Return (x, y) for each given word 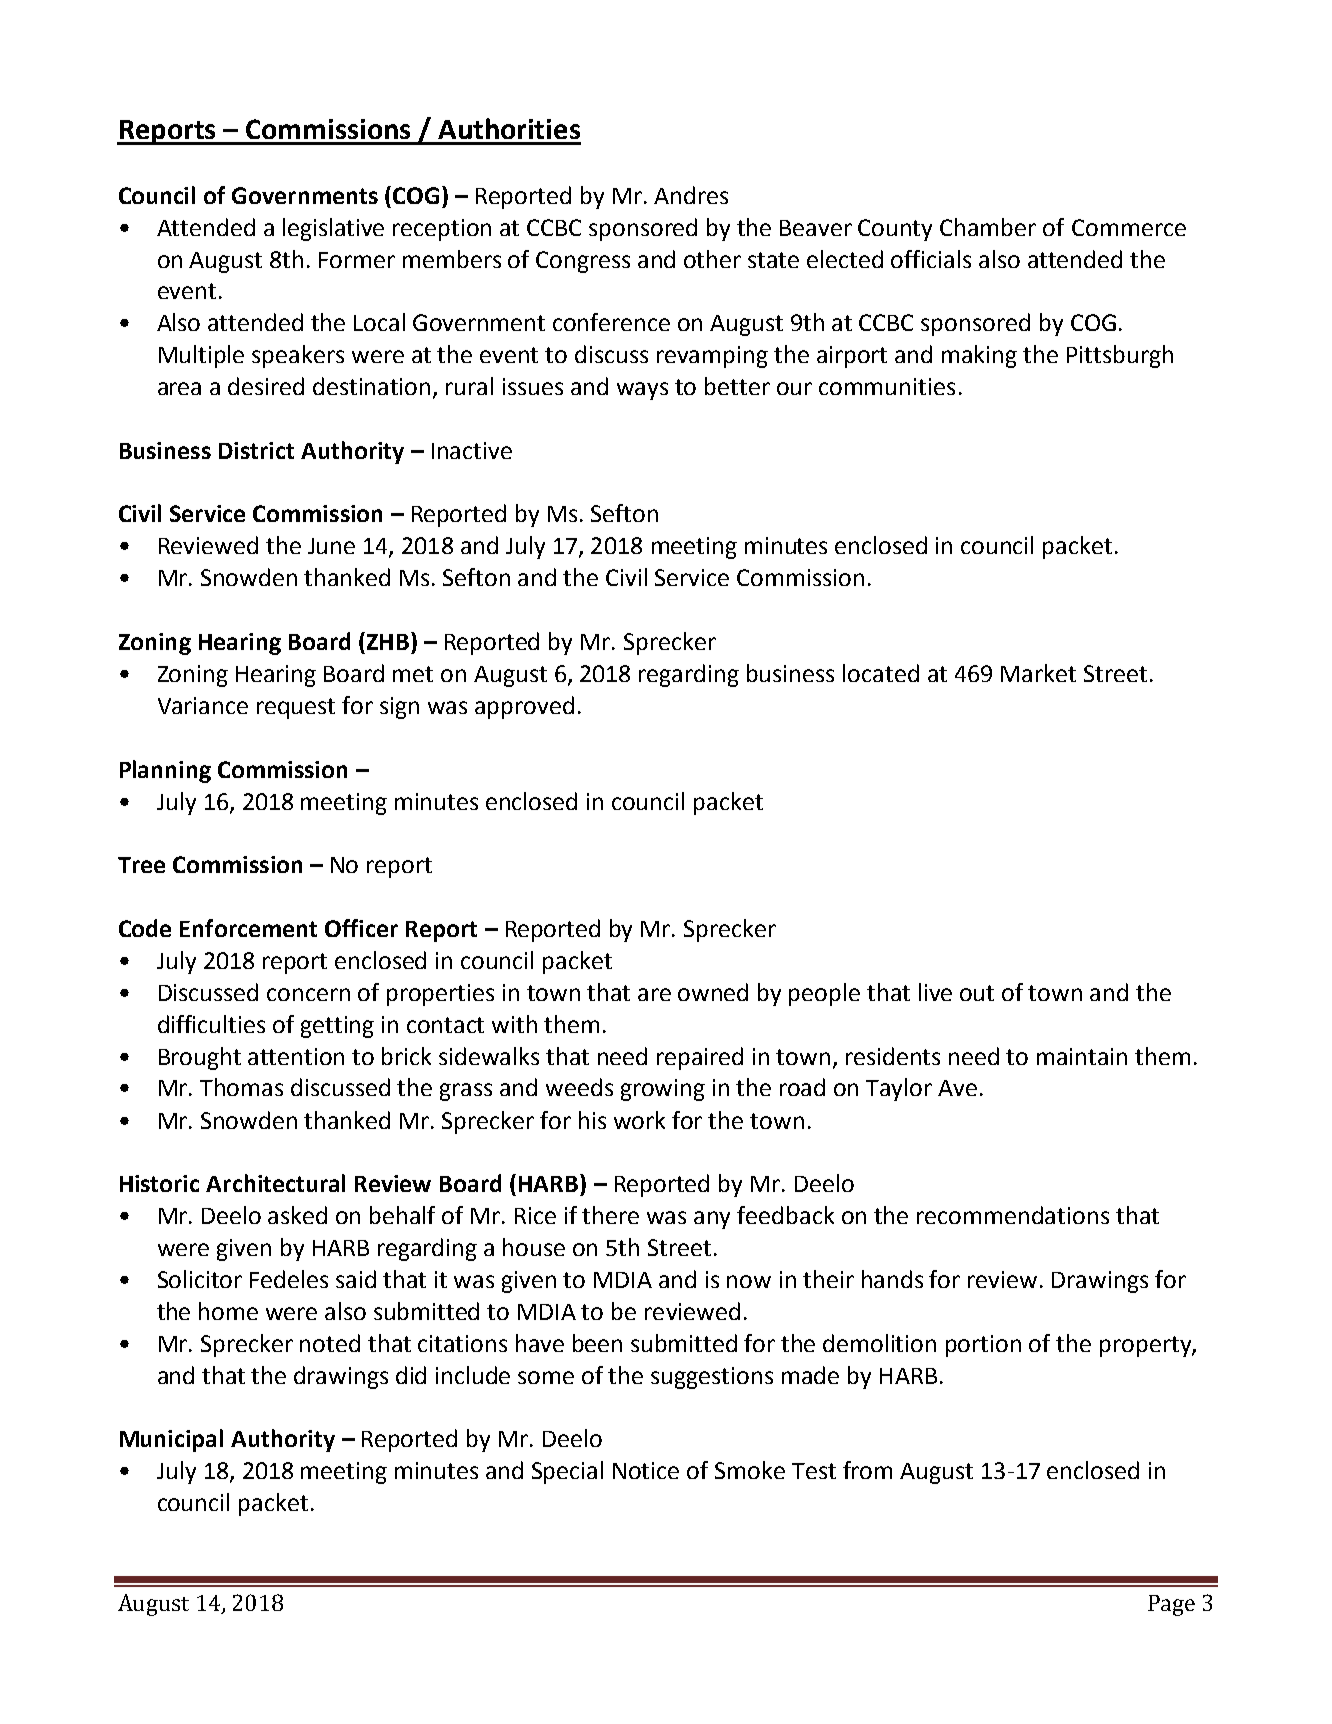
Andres (691, 195)
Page (1171, 1605)
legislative (333, 229)
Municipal (171, 1440)
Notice (646, 1470)
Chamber (988, 227)
